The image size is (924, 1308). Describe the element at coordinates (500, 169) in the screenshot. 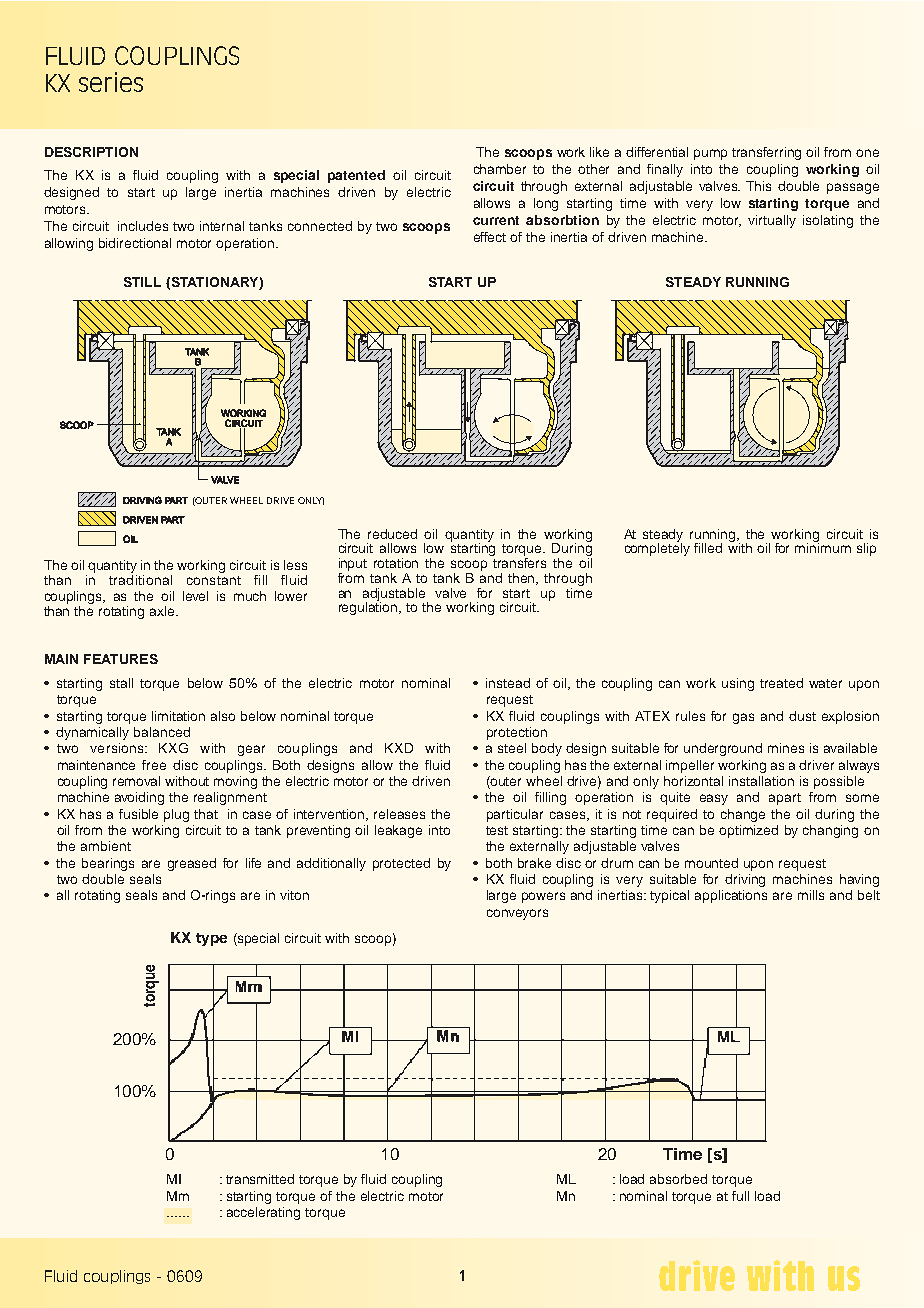

I see `chamber` at that location.
